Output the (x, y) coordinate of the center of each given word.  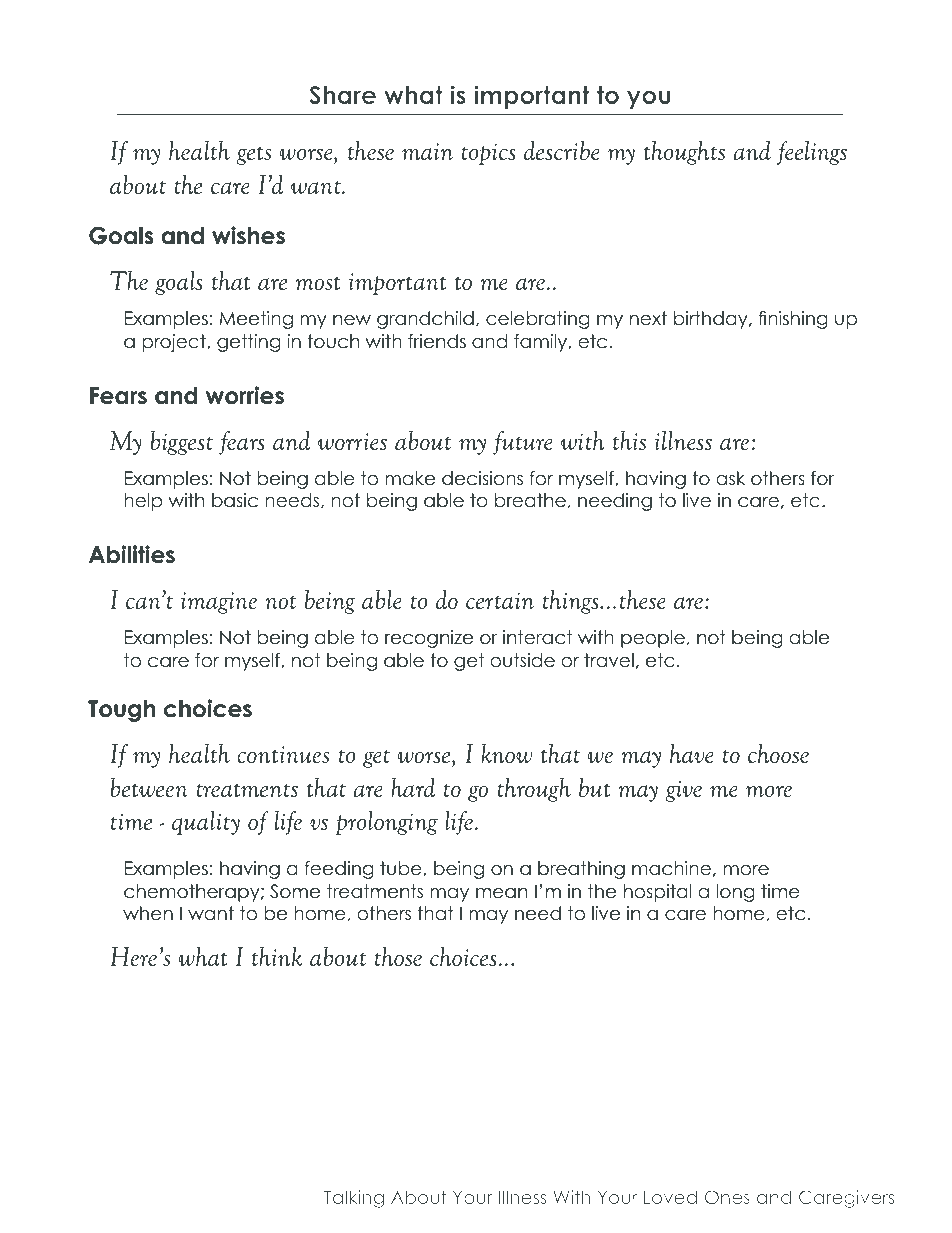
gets (253, 155)
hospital (658, 893)
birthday (712, 320)
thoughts (684, 152)
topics (488, 154)
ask (730, 478)
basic (235, 500)
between (149, 787)
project (175, 343)
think (277, 956)
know (507, 753)
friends (437, 341)
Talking (354, 1199)
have (692, 753)
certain (500, 600)
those (398, 956)
